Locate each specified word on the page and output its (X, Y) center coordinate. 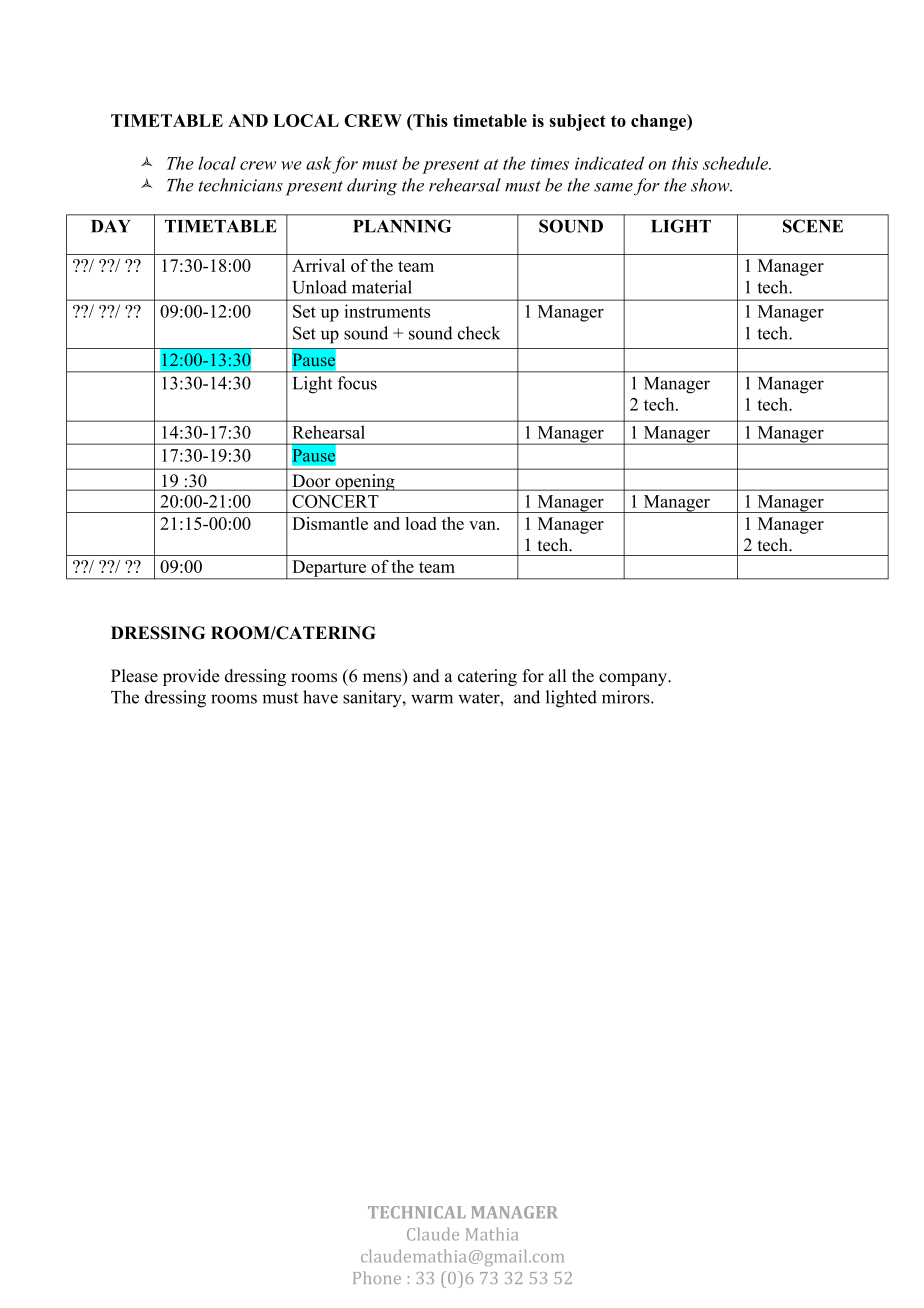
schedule (737, 163)
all (557, 675)
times (550, 163)
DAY (111, 226)
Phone (377, 1277)
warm (432, 699)
